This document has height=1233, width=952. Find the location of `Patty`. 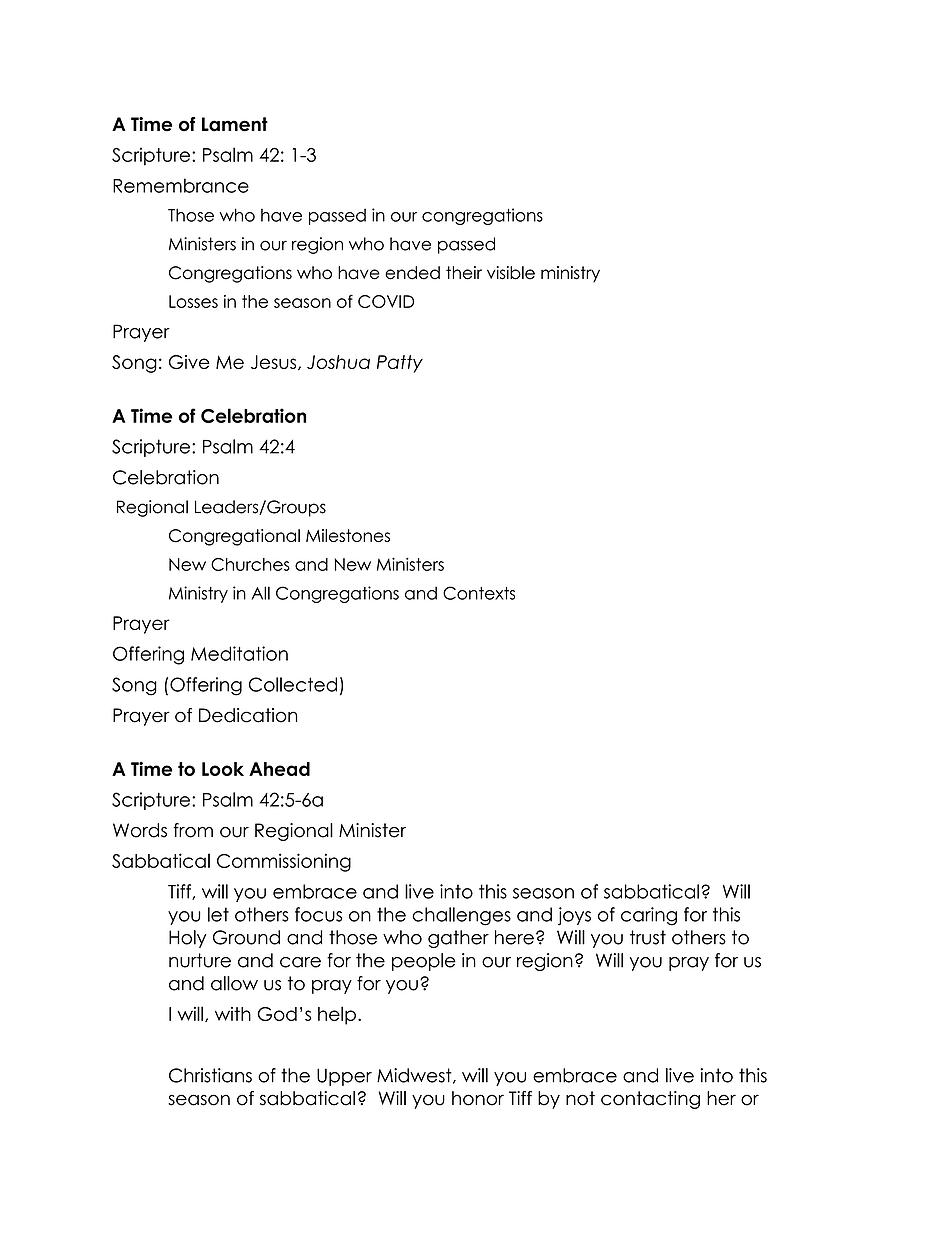

Patty is located at coordinates (400, 364).
